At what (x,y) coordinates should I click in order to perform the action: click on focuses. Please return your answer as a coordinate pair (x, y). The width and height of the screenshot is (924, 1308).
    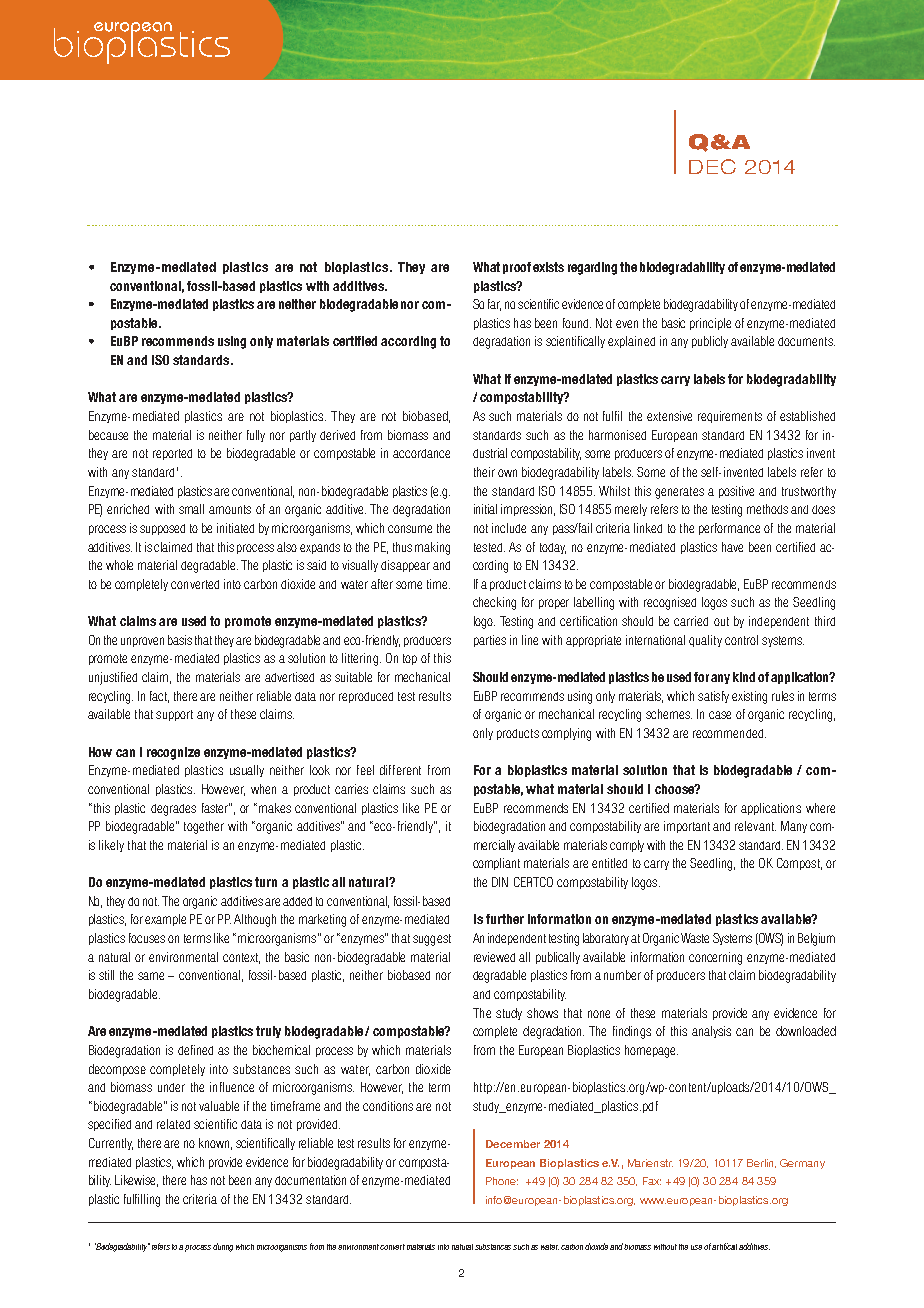
    Looking at the image, I should click on (147, 938).
